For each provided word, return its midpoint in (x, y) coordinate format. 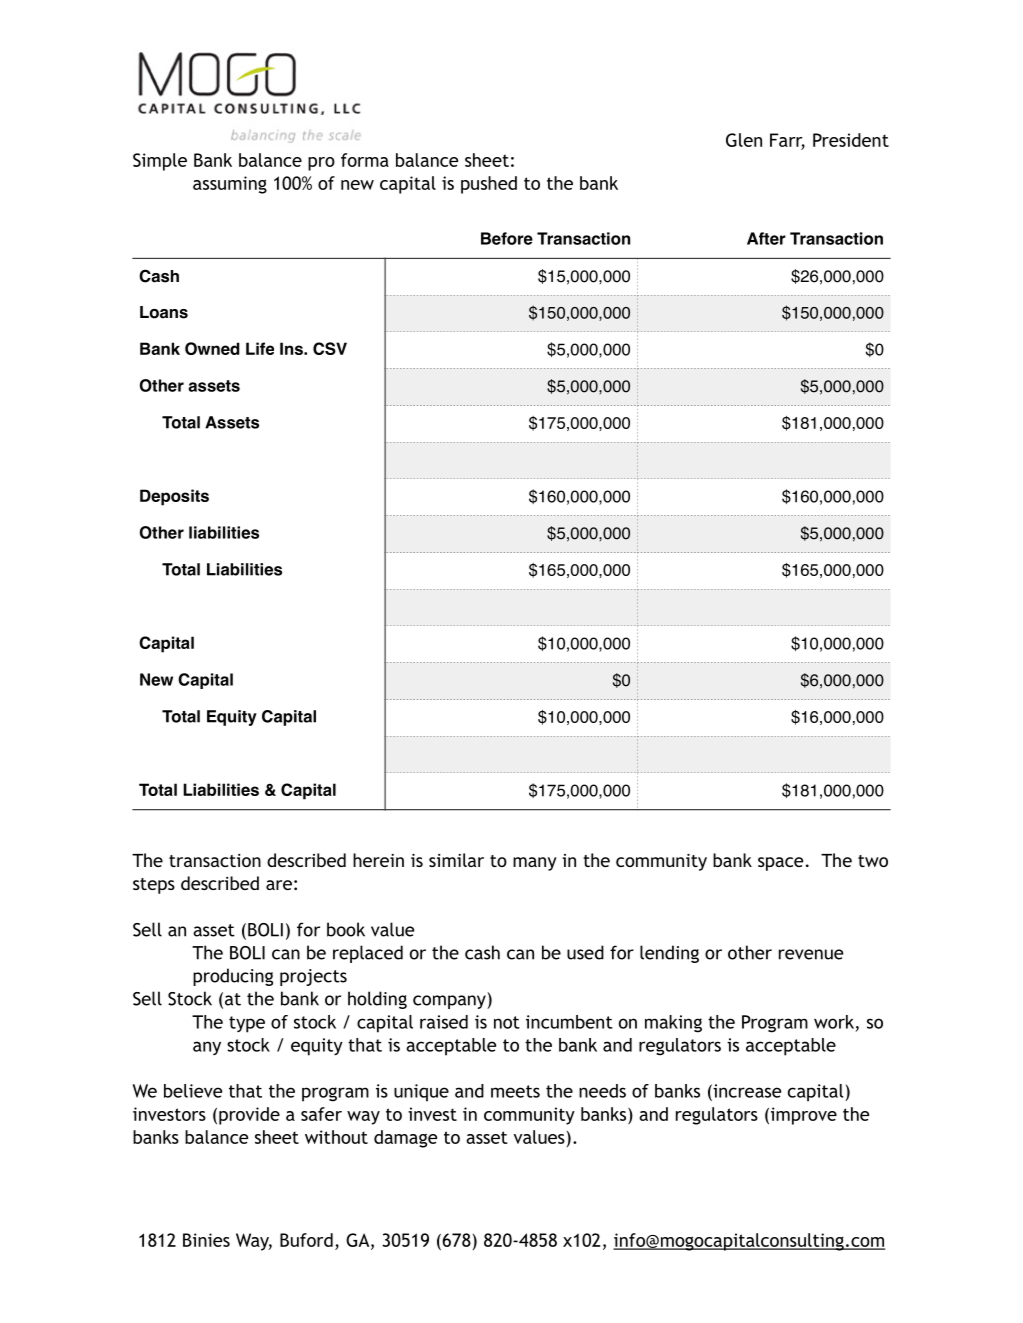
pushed (489, 185)
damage (405, 1139)
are (279, 885)
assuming (230, 185)
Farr (787, 141)
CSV (330, 348)
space (780, 864)
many (535, 864)
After (766, 238)
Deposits (174, 497)
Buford (306, 1240)
